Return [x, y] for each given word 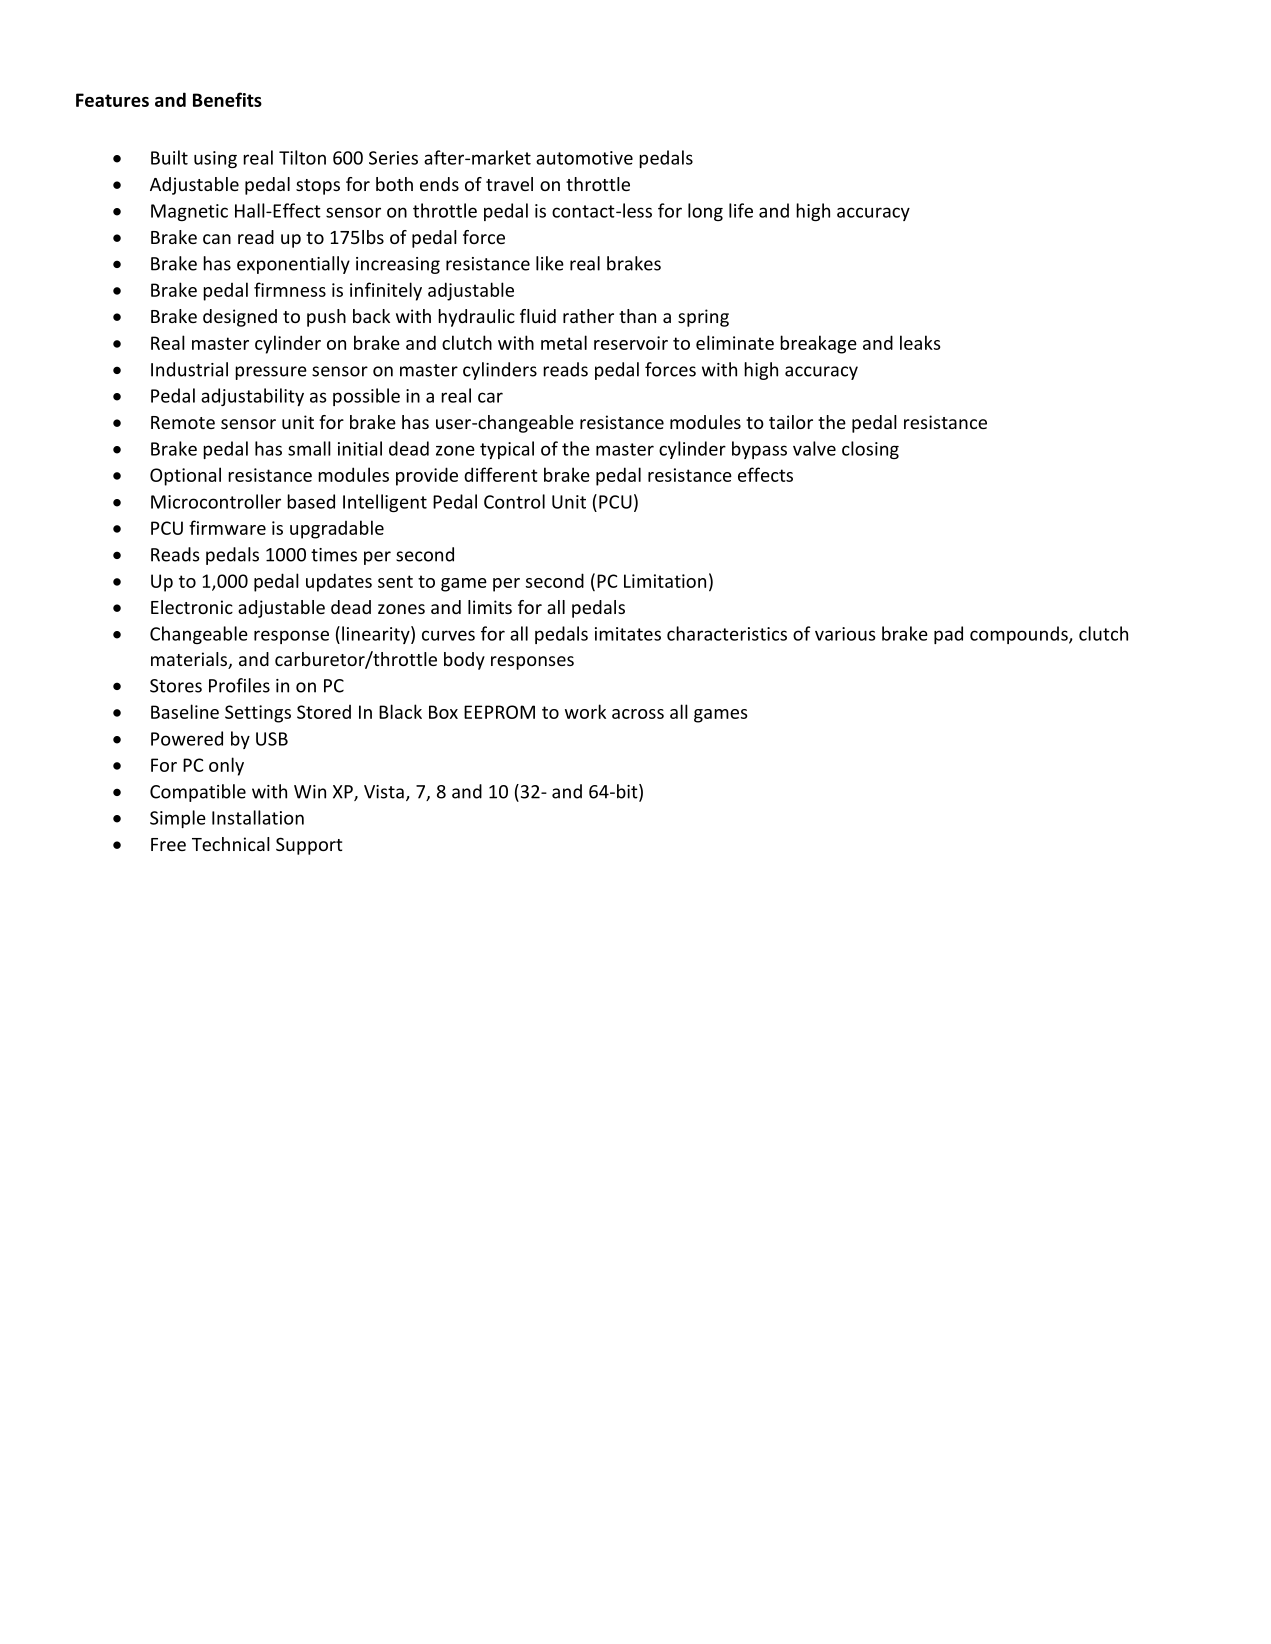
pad [948, 635]
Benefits [227, 99]
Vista [384, 792]
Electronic [192, 607]
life [741, 210]
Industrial [189, 369]
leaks [920, 342]
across [638, 714]
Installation [258, 817]
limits [490, 607]
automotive [584, 158]
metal [564, 342]
